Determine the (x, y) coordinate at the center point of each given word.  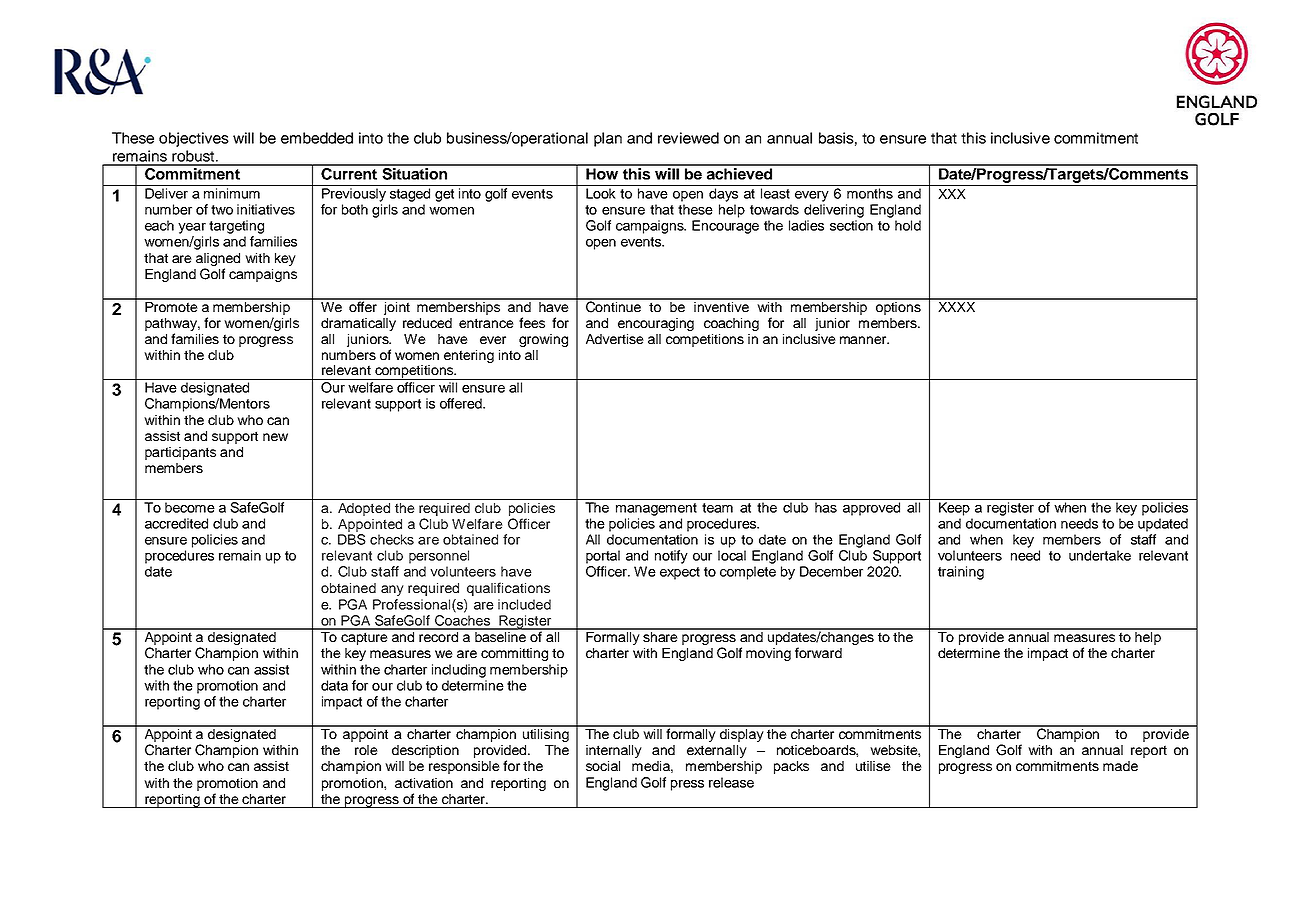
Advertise (615, 339)
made (1120, 766)
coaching (731, 324)
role (366, 750)
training (961, 573)
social (603, 766)
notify (671, 557)
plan (608, 139)
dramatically (358, 324)
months (870, 193)
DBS (352, 539)
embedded (317, 138)
